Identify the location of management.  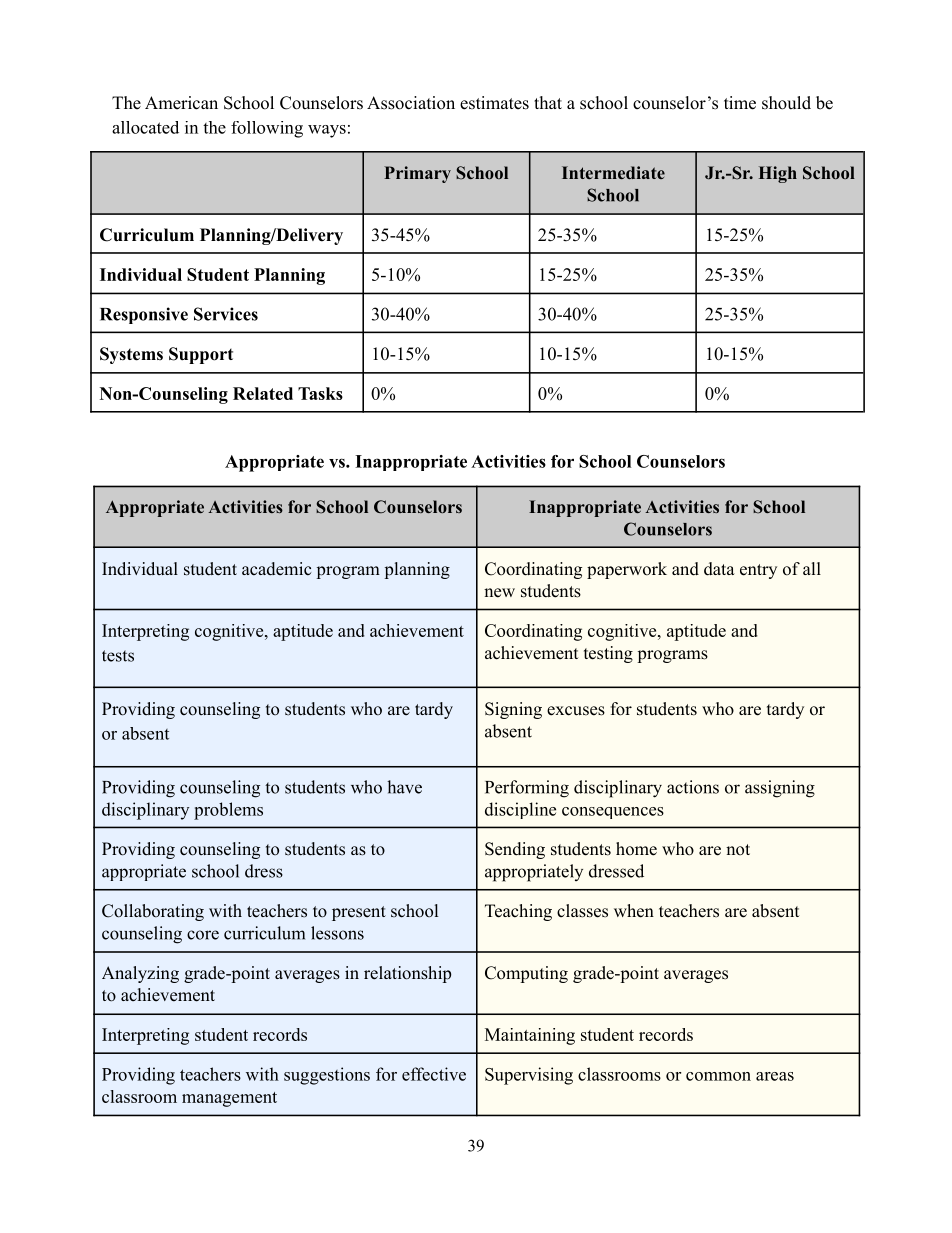
(229, 1099).
